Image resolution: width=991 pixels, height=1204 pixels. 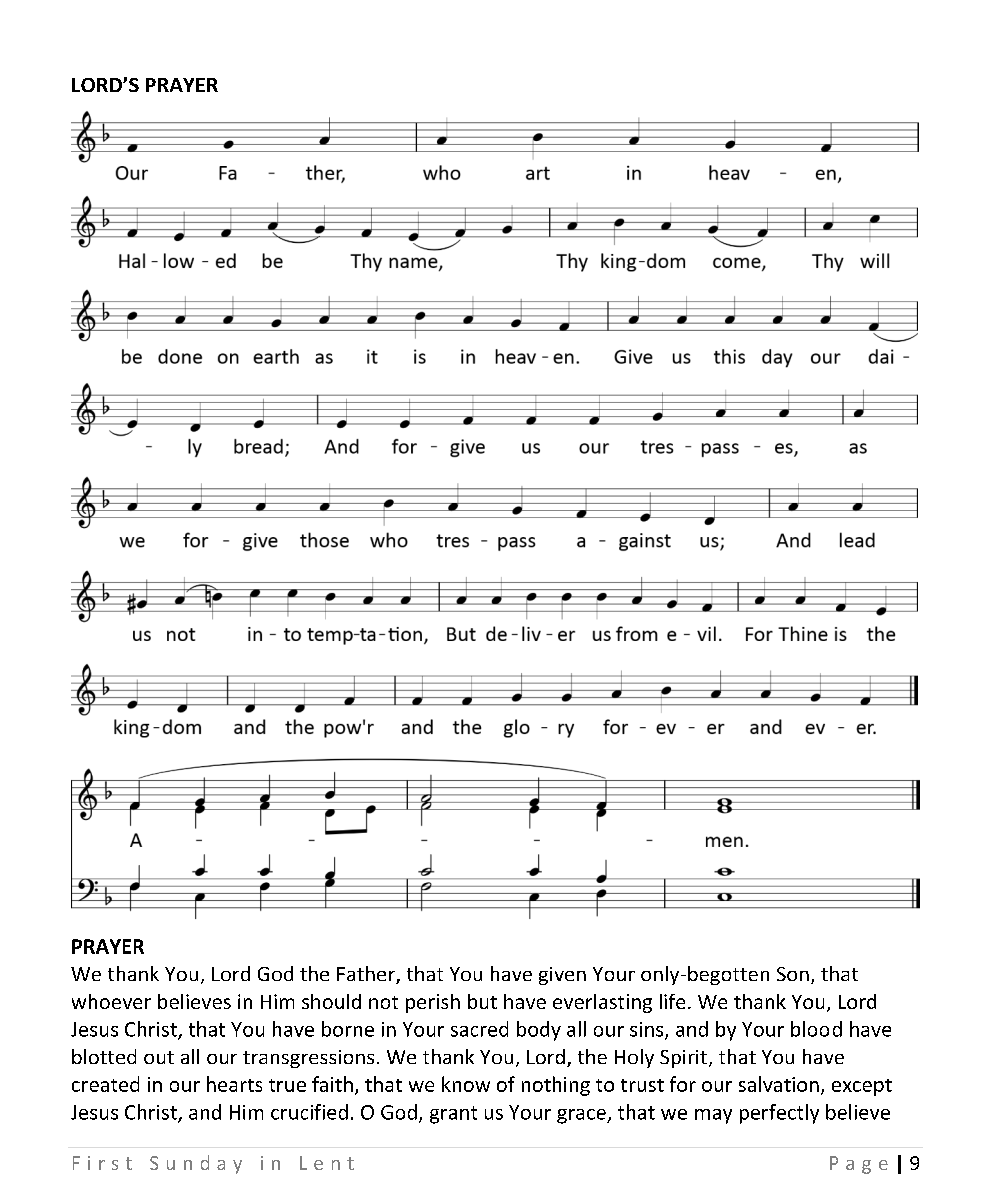 I want to click on Son, so click(x=793, y=974).
